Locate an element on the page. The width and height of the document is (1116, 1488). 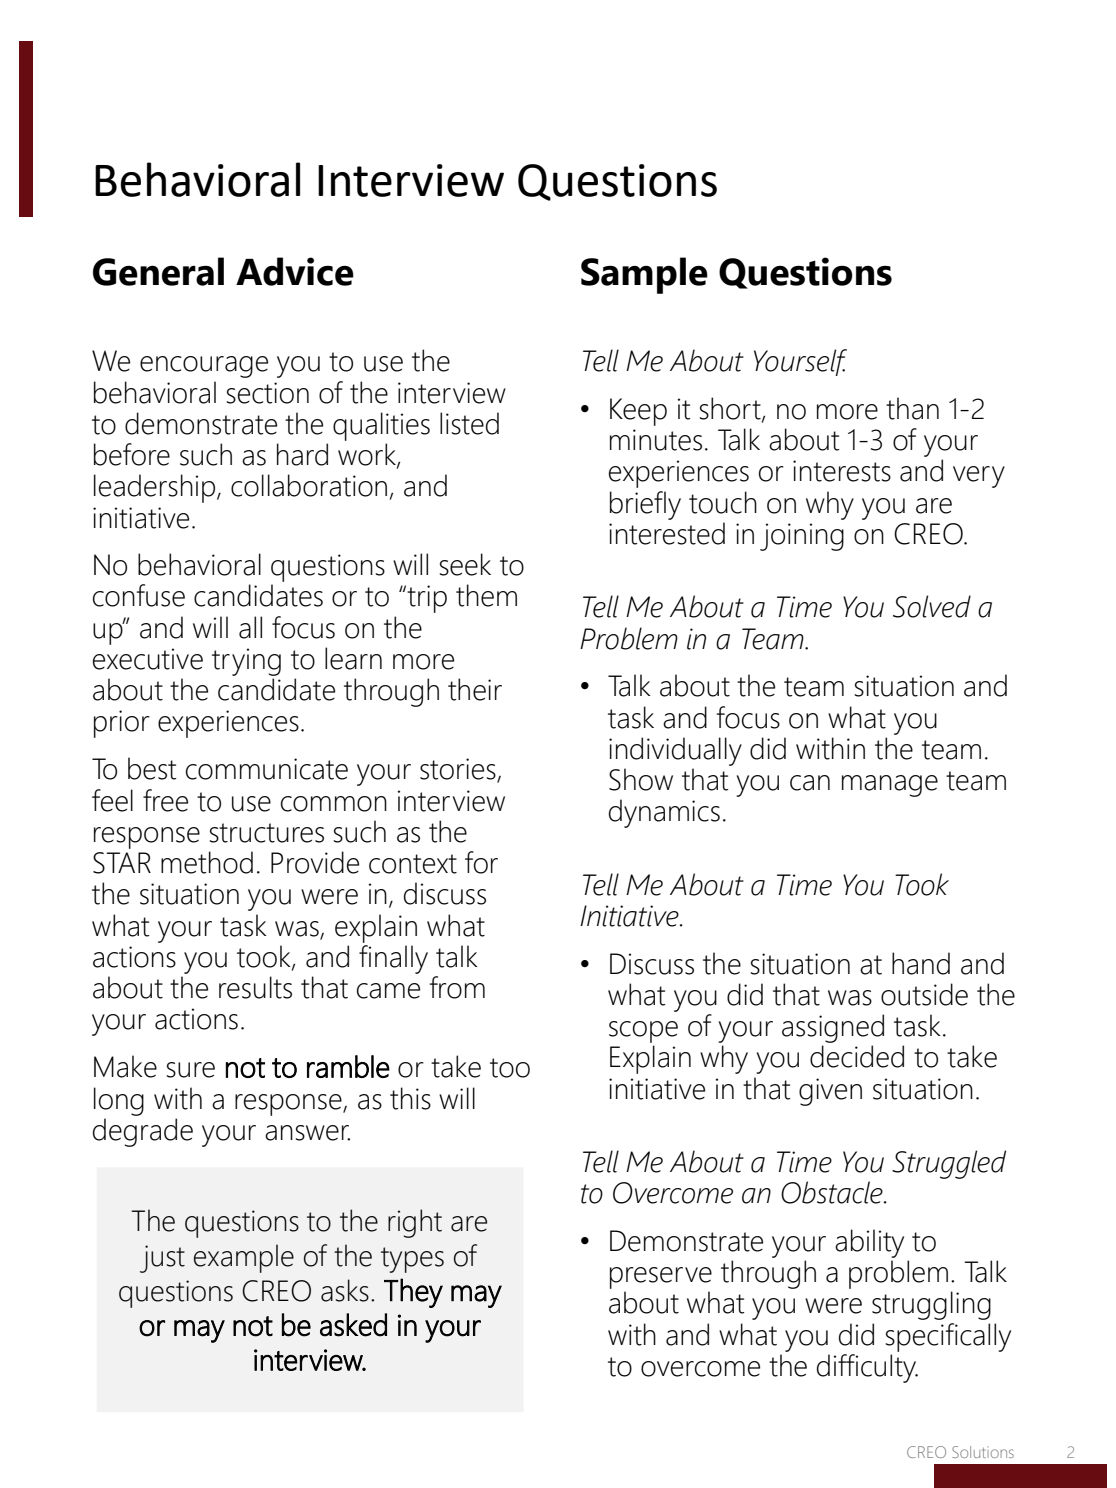
than is located at coordinates (912, 408).
